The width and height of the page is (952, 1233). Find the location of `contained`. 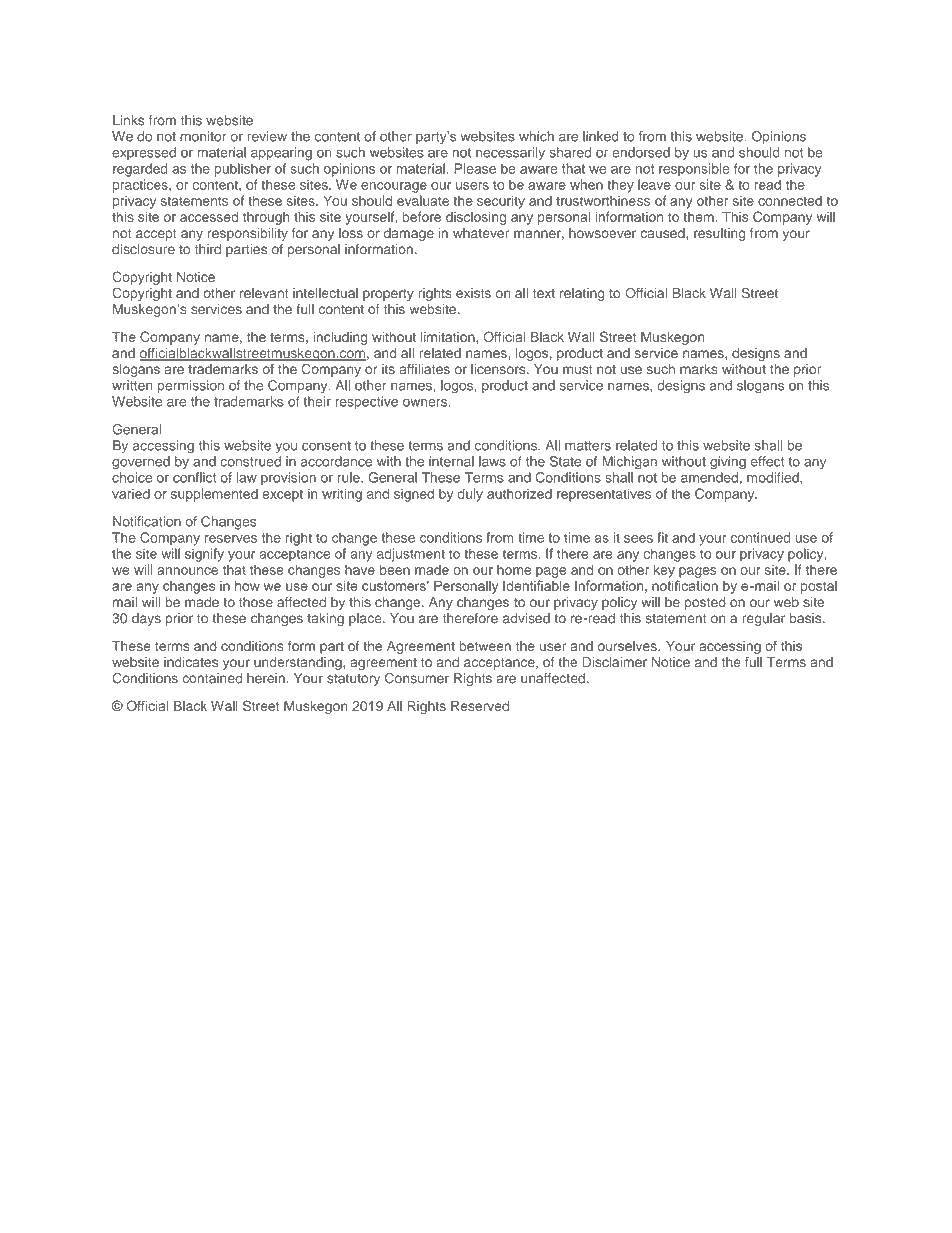

contained is located at coordinates (212, 678).
